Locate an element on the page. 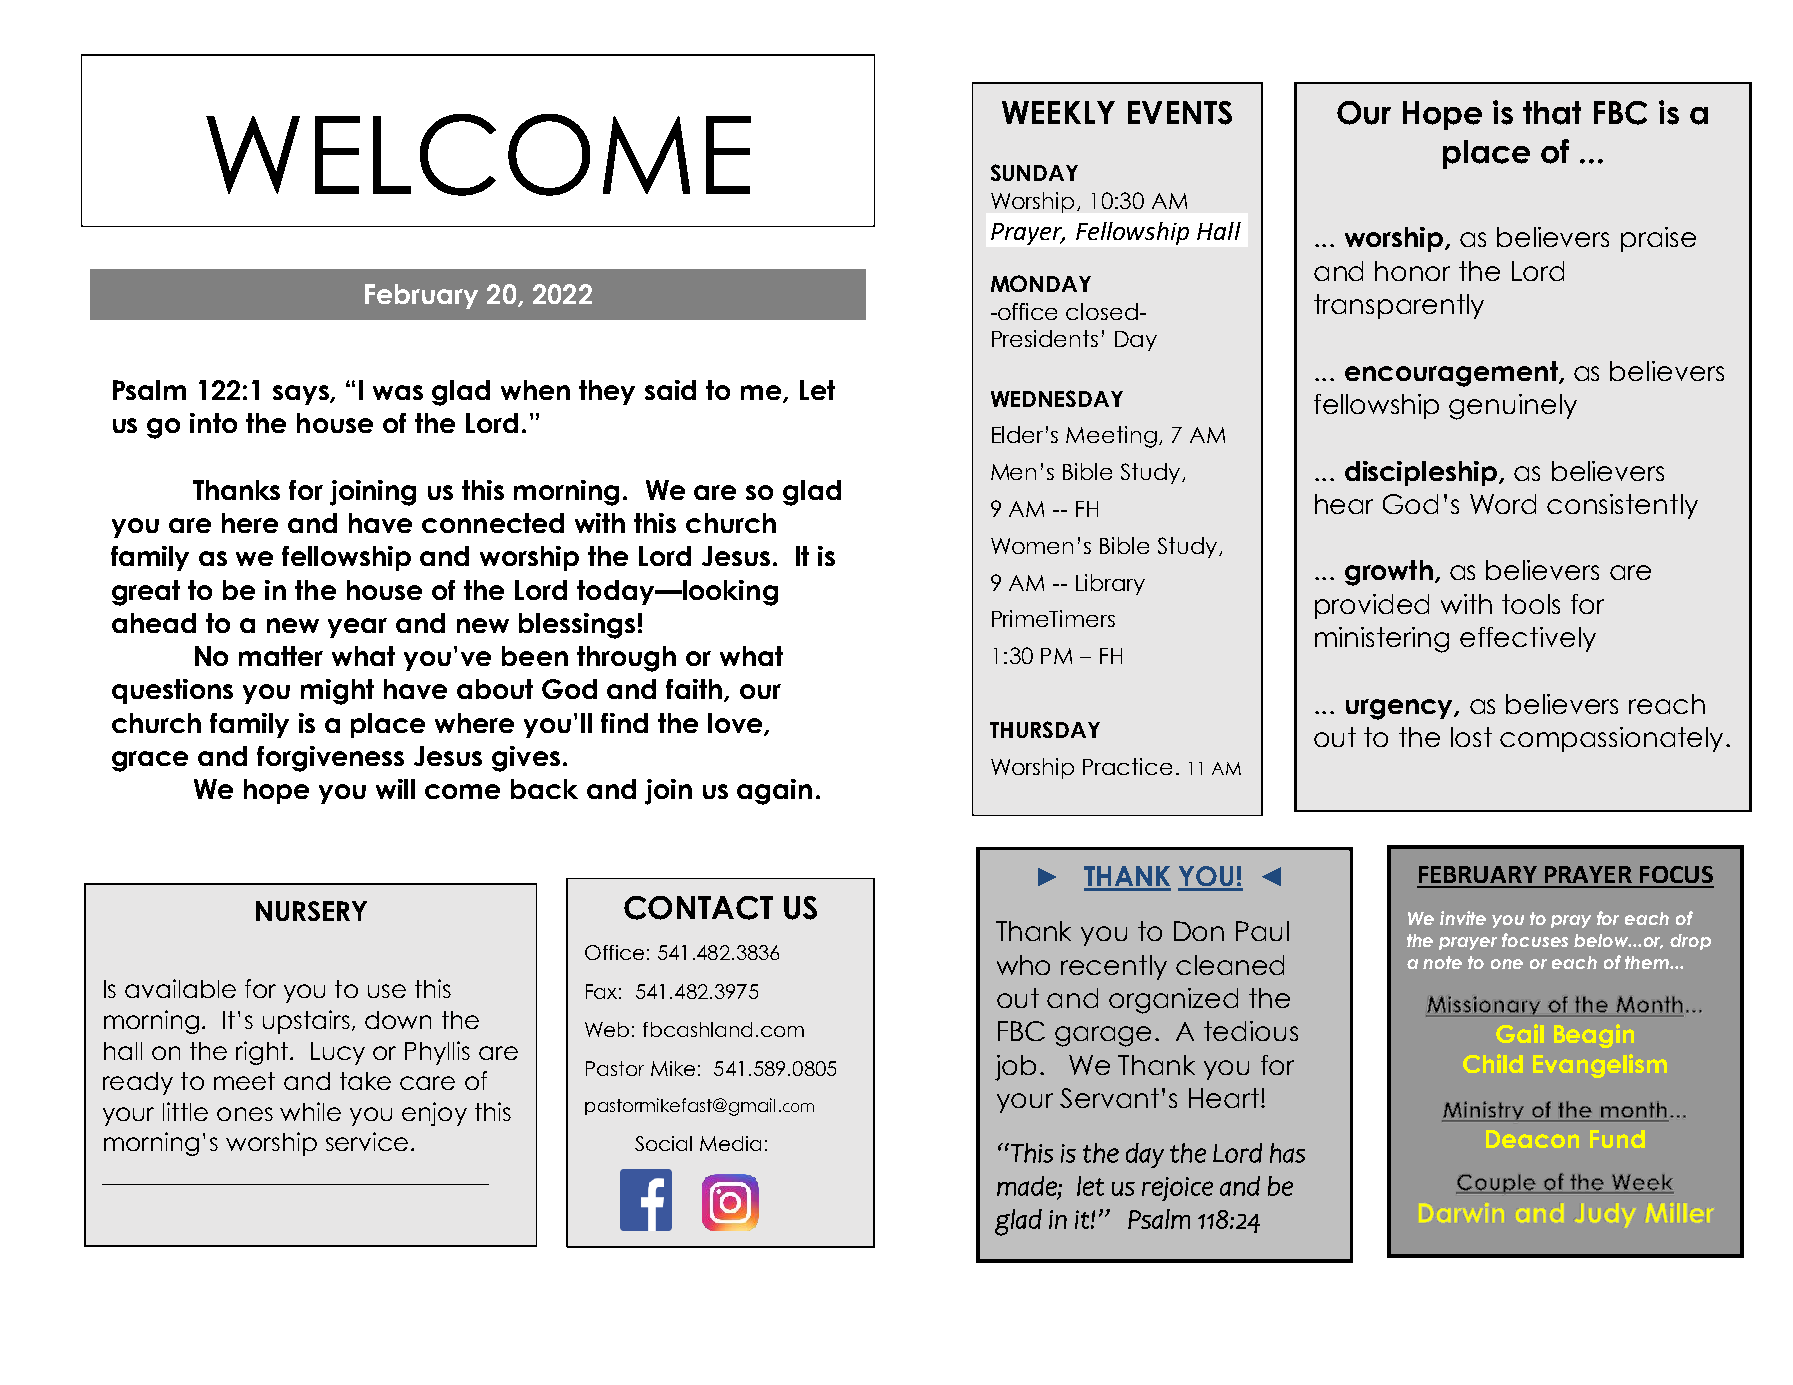  who is located at coordinates (1023, 965).
